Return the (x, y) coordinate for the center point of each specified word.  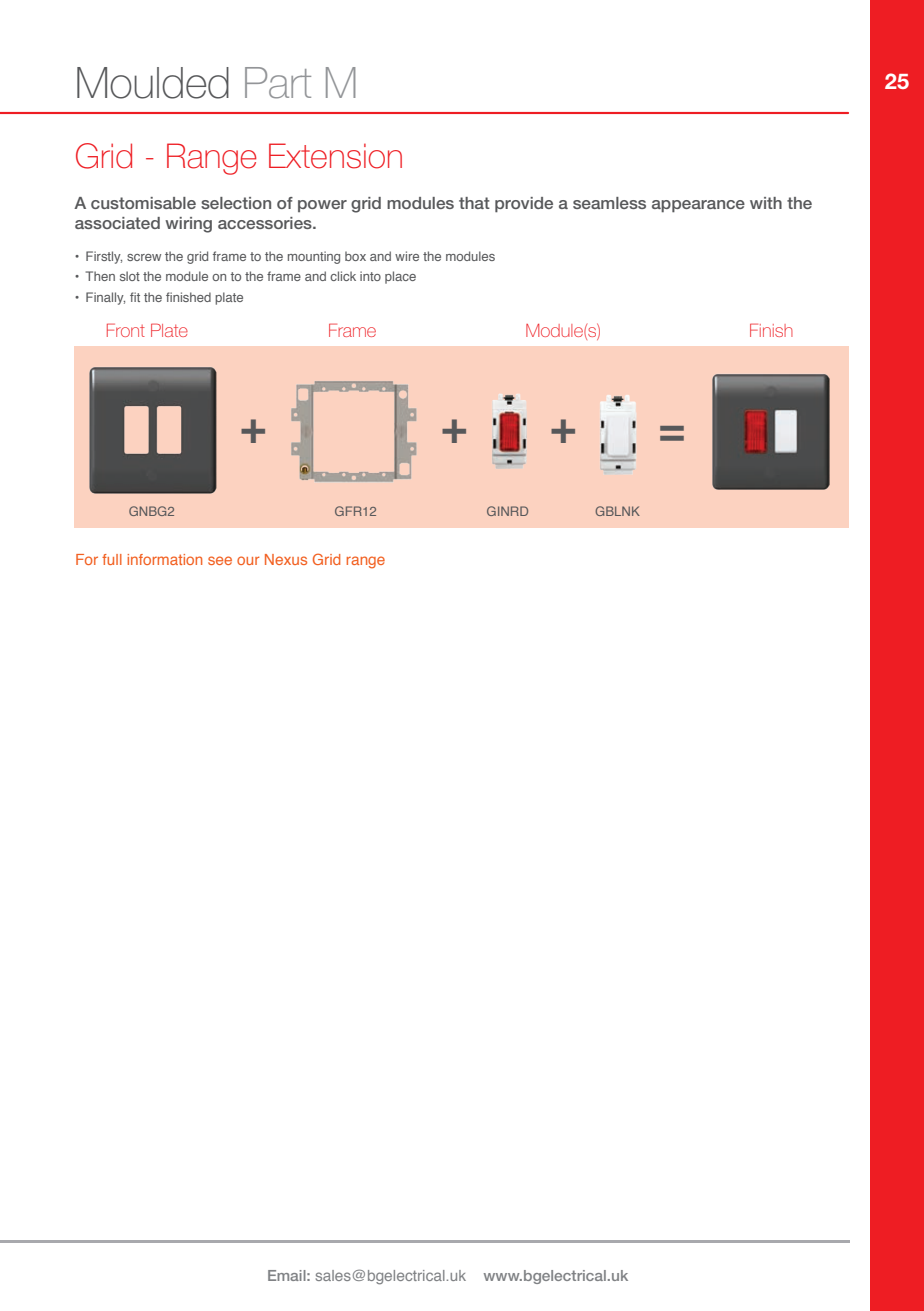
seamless (609, 203)
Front (126, 330)
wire (407, 256)
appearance (698, 206)
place (400, 277)
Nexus (286, 559)
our (248, 560)
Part (278, 83)
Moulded (153, 83)
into (370, 276)
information (164, 559)
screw (144, 257)
